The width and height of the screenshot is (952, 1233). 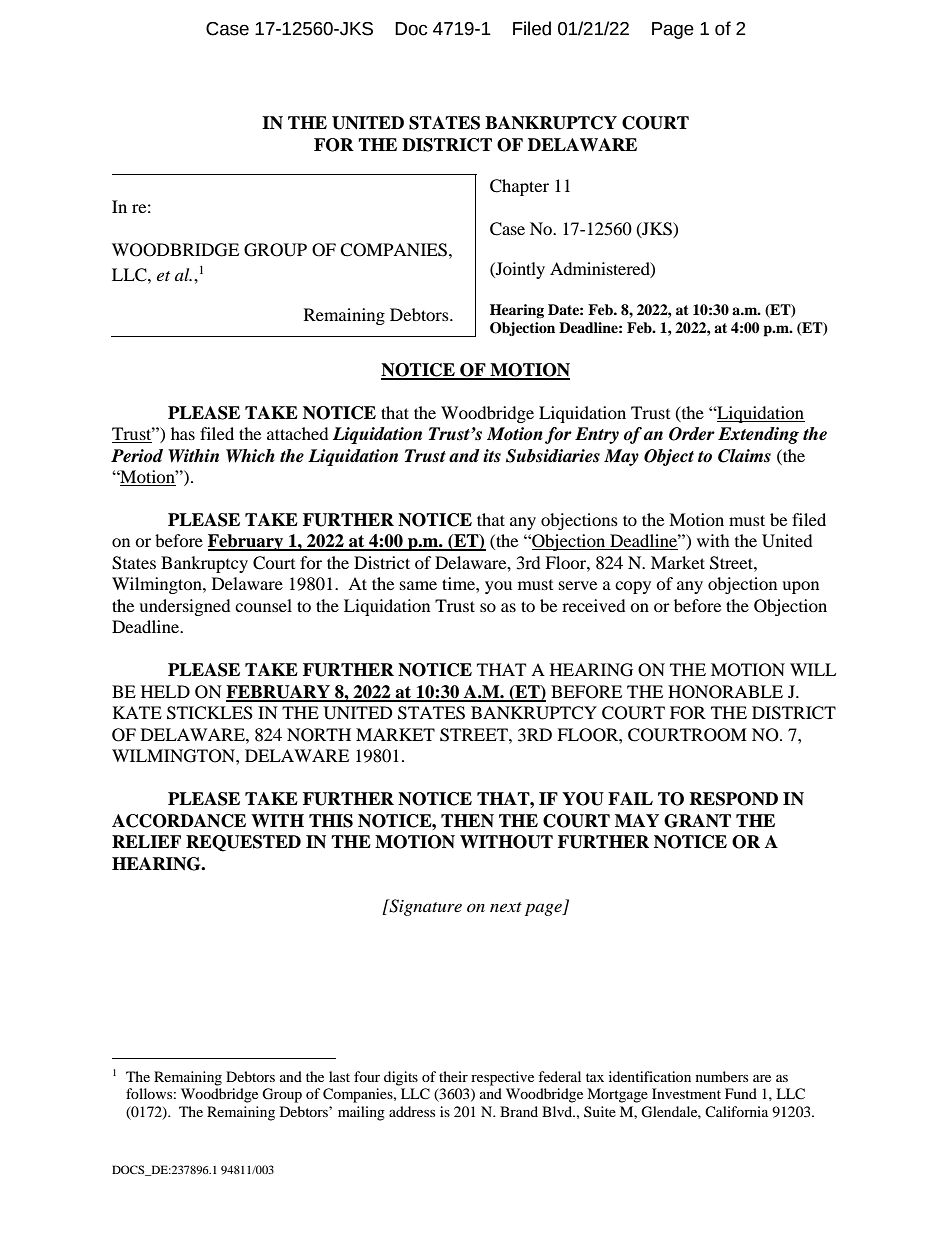 What do you see at coordinates (453, 1076) in the screenshot?
I see `their` at bounding box center [453, 1076].
